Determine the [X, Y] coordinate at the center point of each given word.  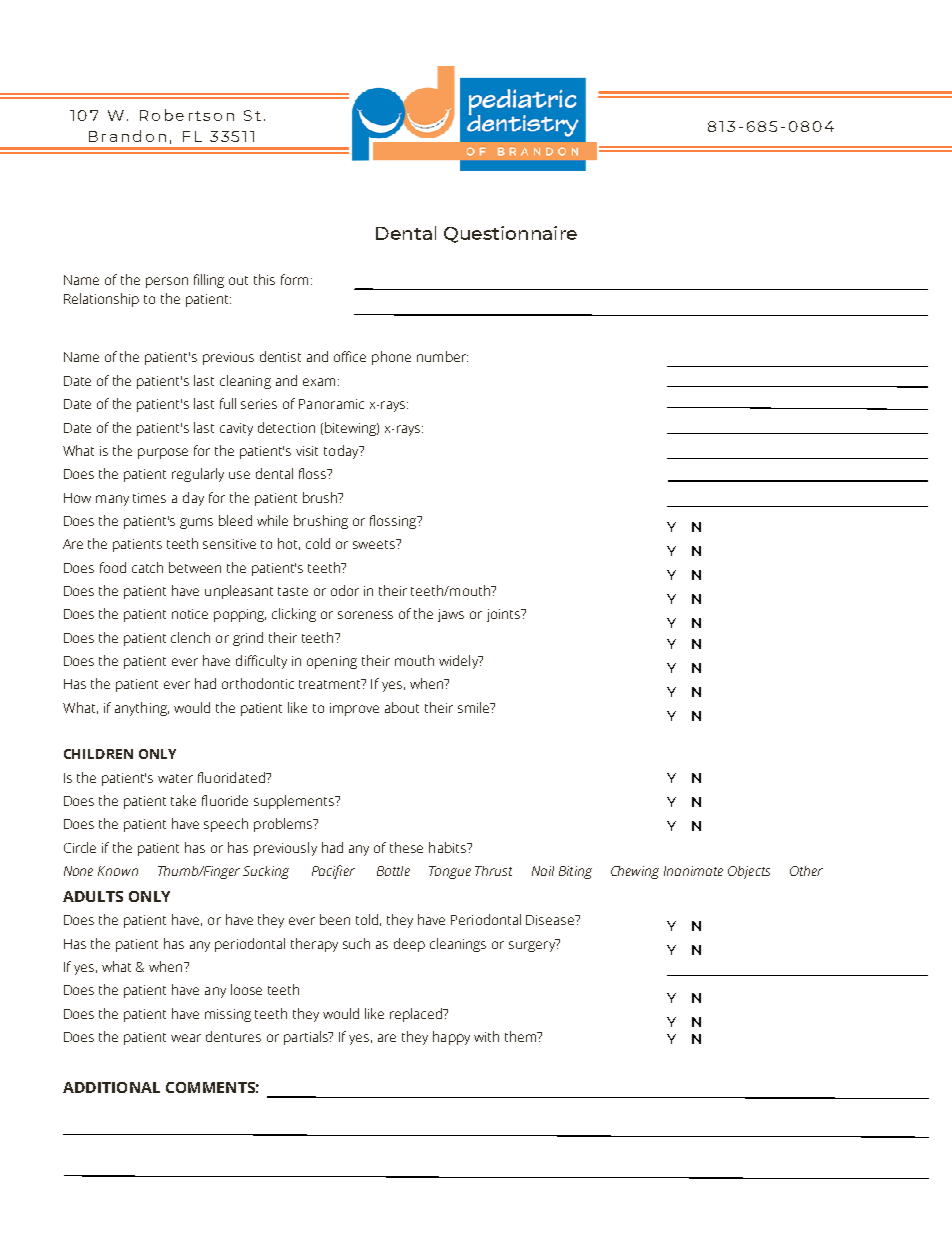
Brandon [127, 136]
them [521, 1036]
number [442, 356]
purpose [163, 453]
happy [451, 1038]
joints [504, 615]
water [175, 778]
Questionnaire [510, 234]
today [342, 452]
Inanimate [693, 871]
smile [475, 707]
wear [186, 1038]
